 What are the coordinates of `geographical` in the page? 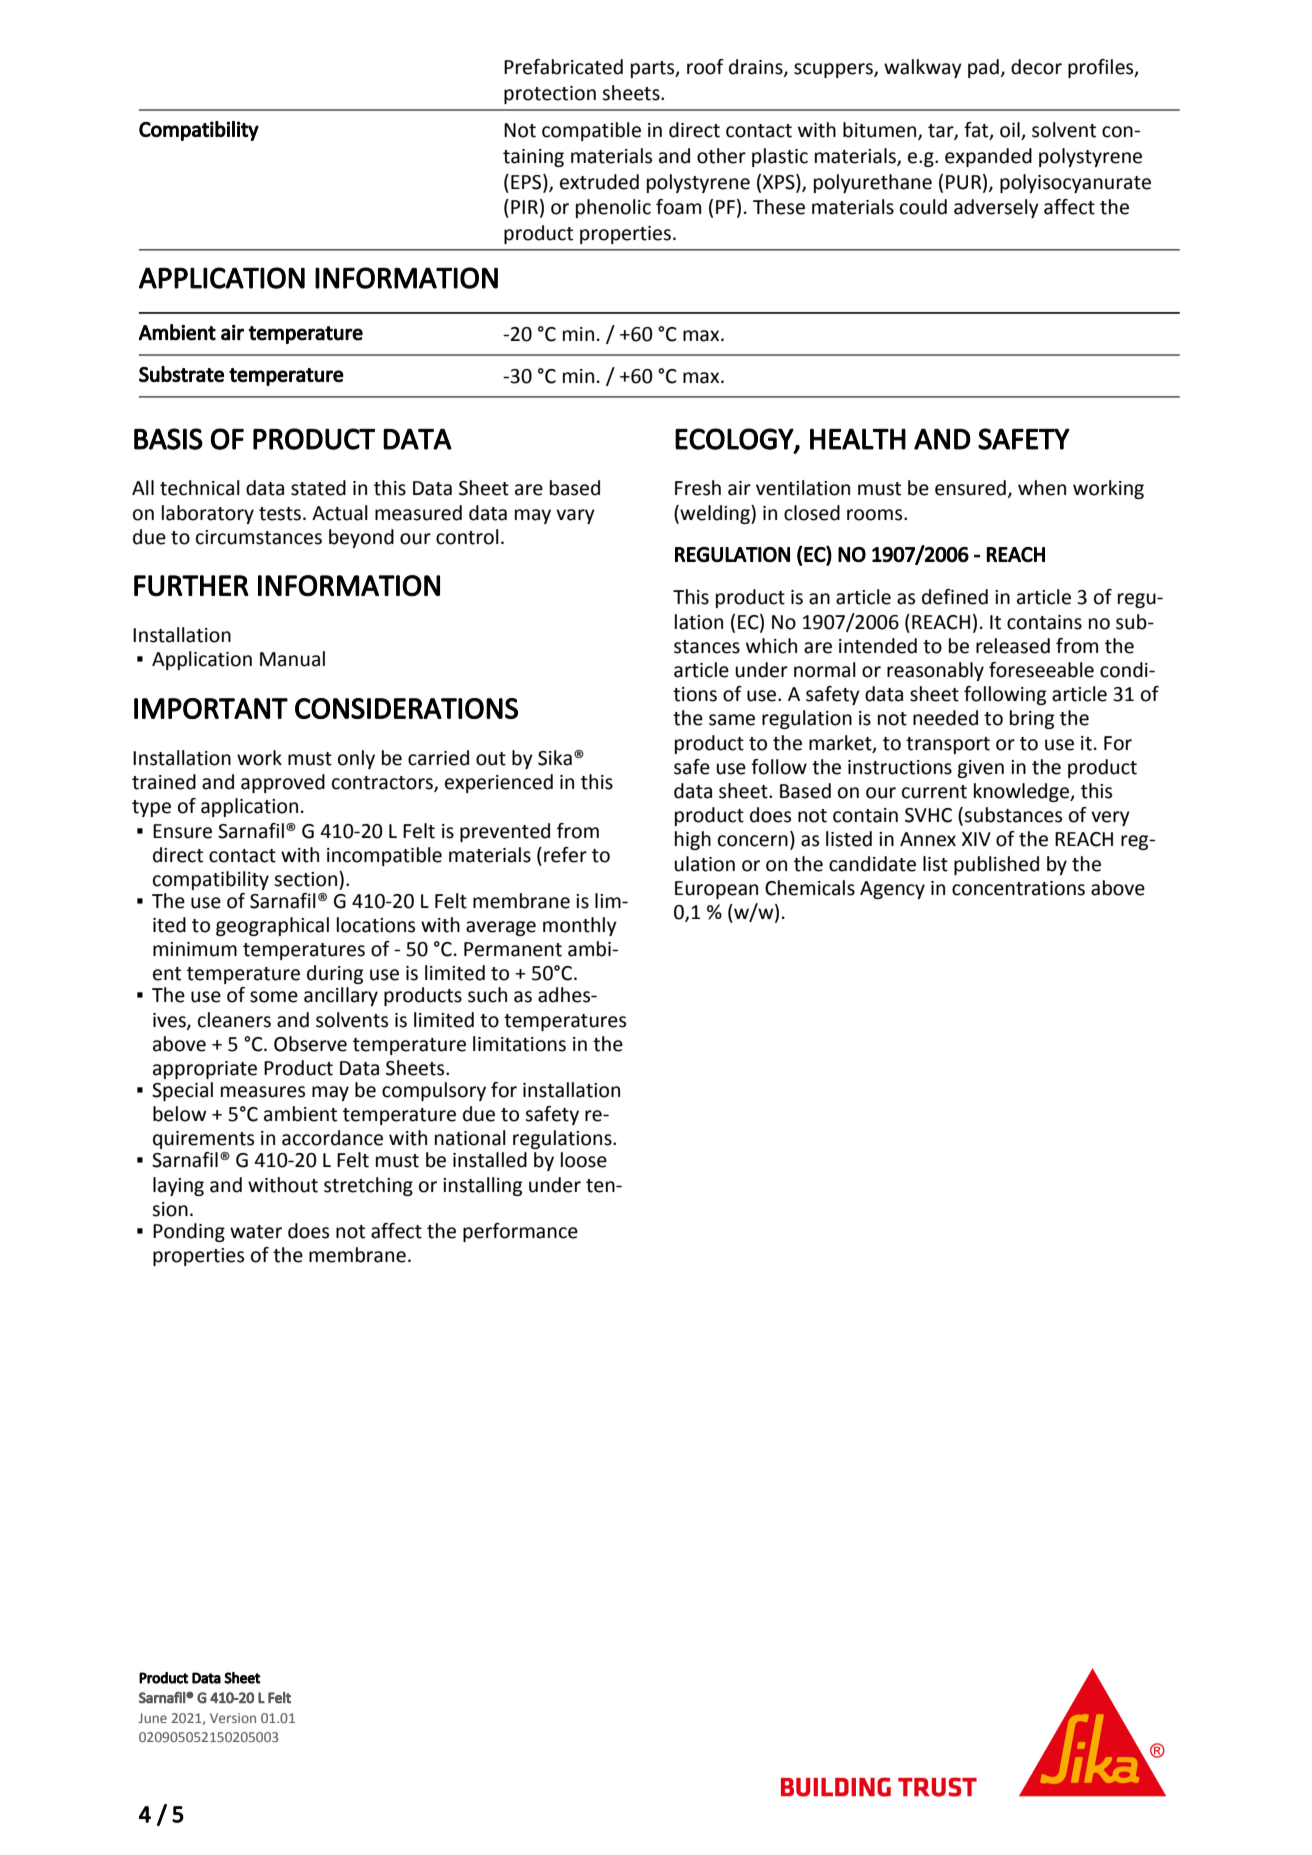 It's located at (272, 926).
